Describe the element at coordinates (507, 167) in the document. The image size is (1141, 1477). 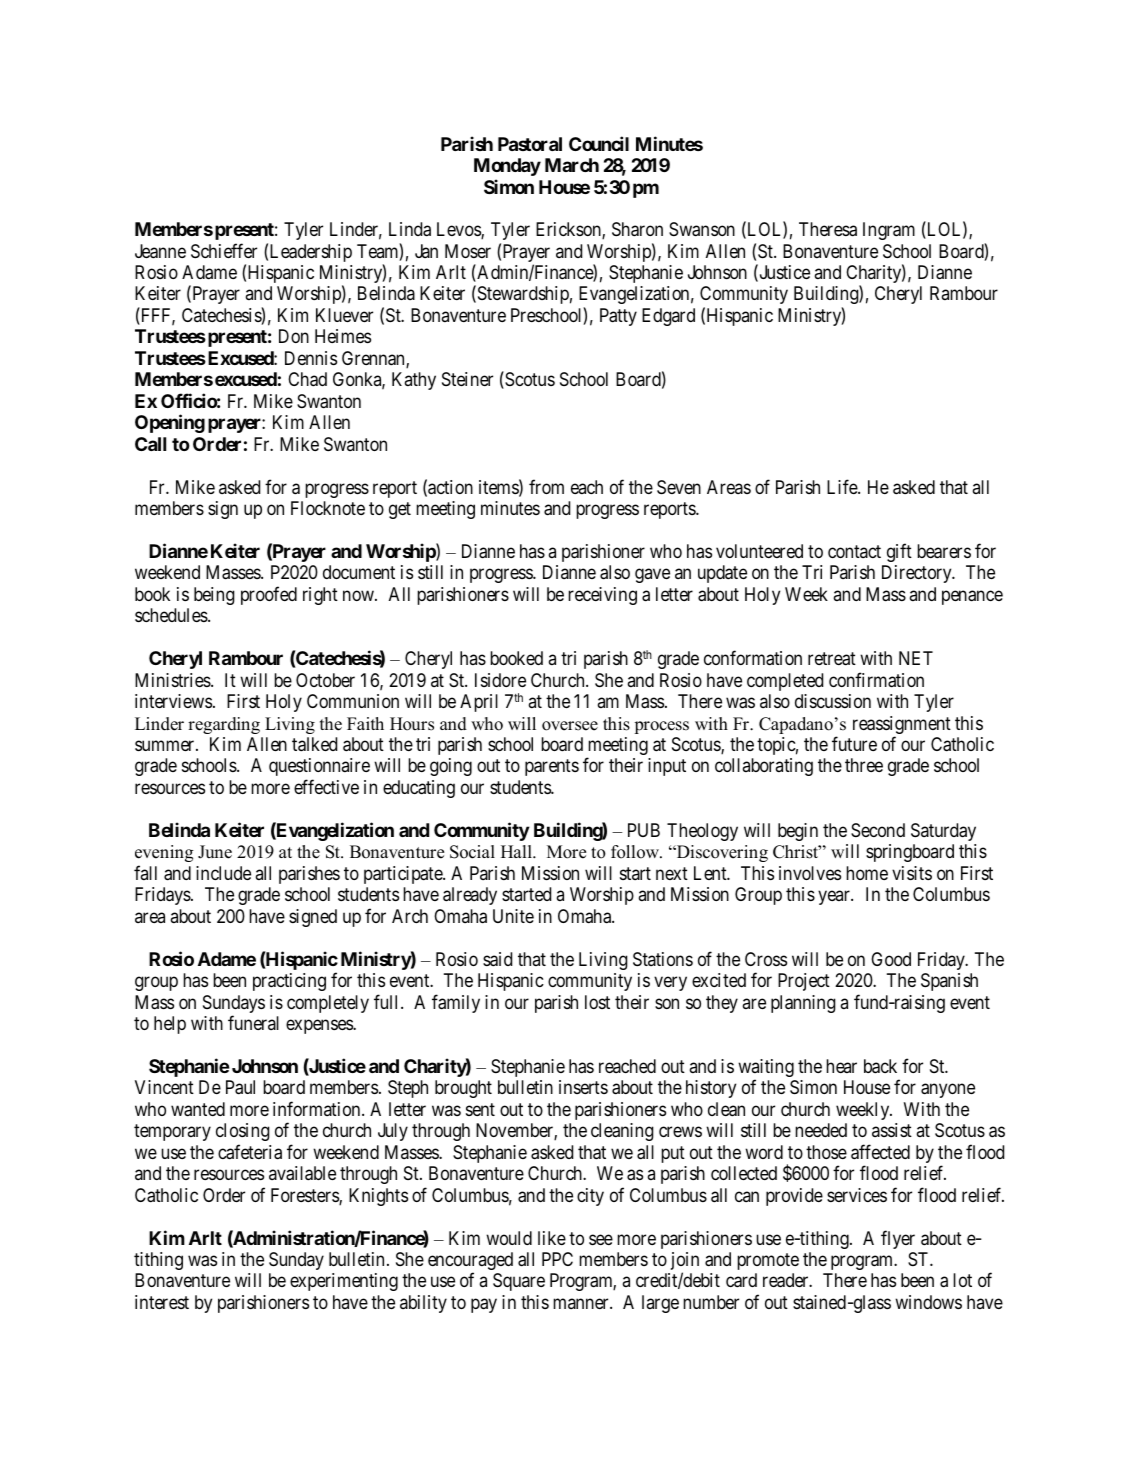
I see `Monday` at that location.
